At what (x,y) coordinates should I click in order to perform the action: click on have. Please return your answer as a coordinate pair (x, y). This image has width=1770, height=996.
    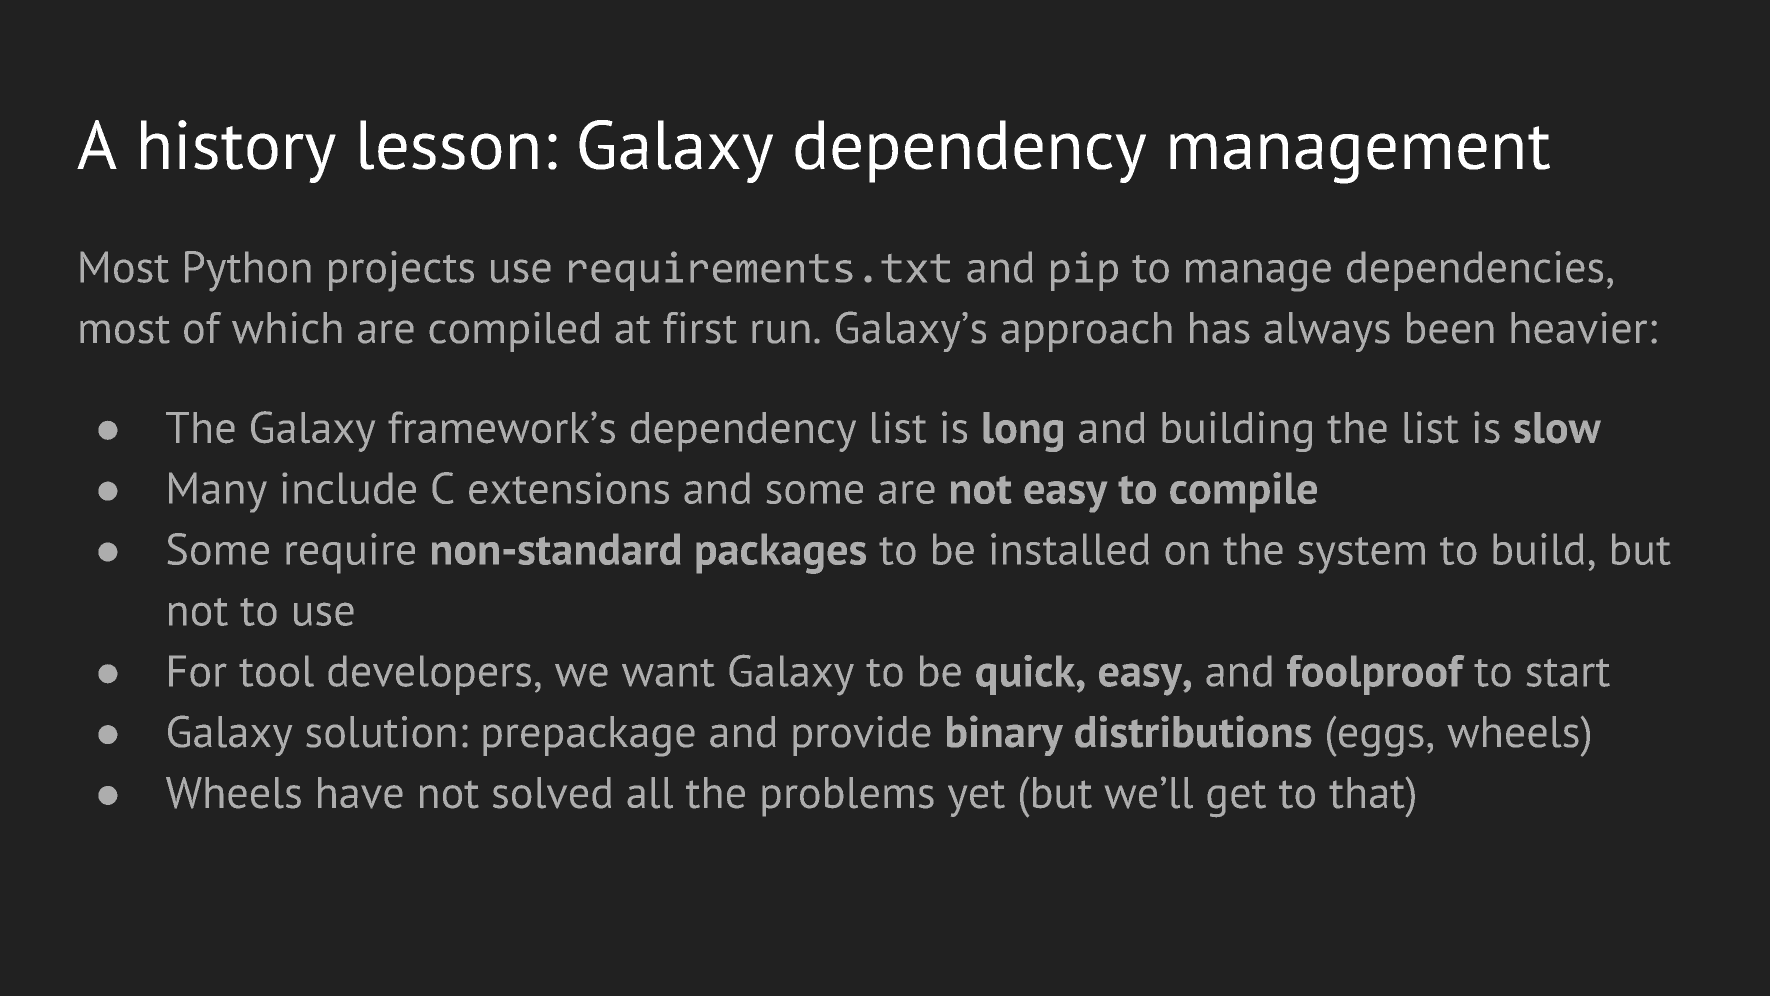
    Looking at the image, I should click on (360, 793).
